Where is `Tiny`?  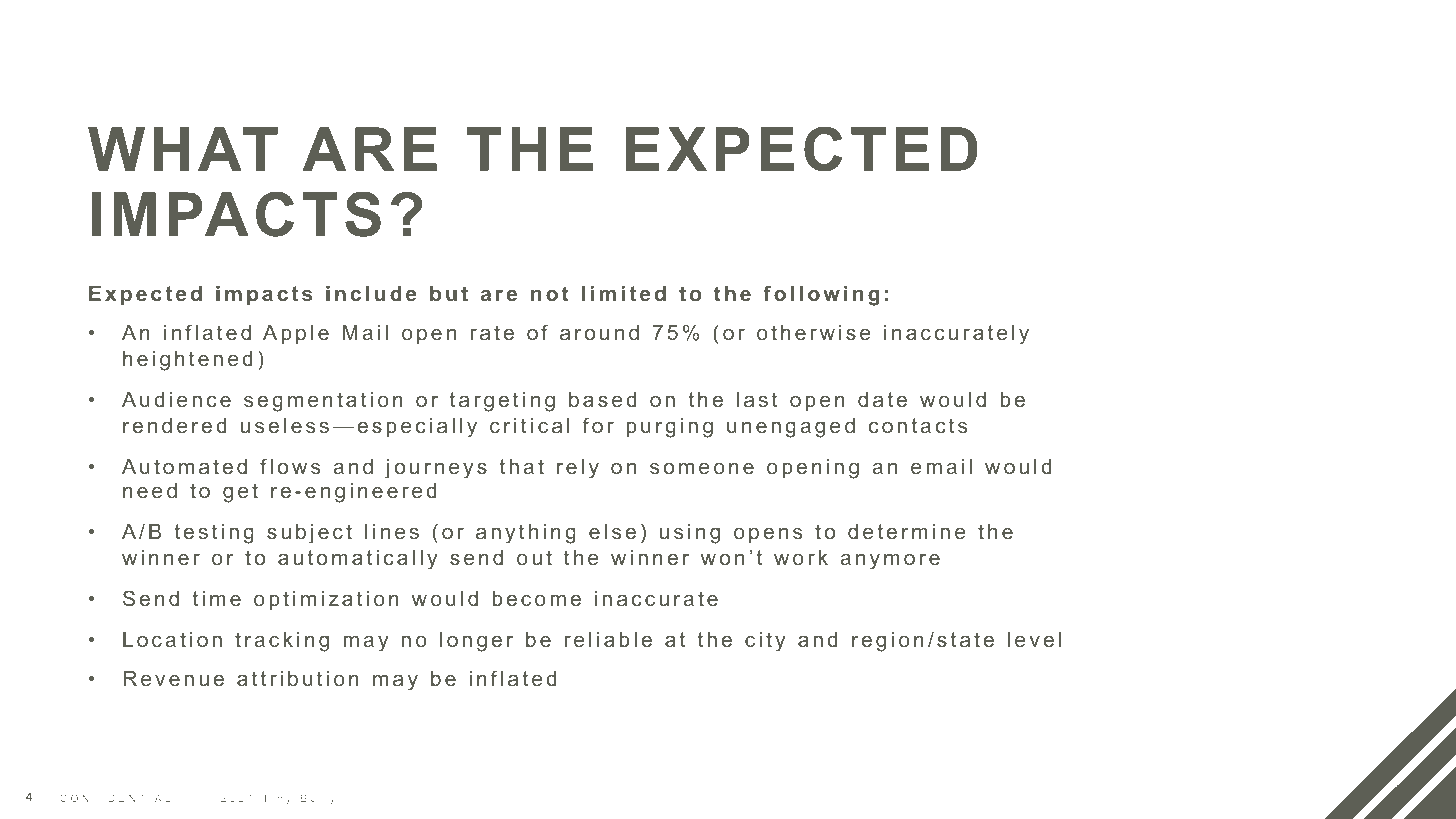 Tiny is located at coordinates (277, 799).
